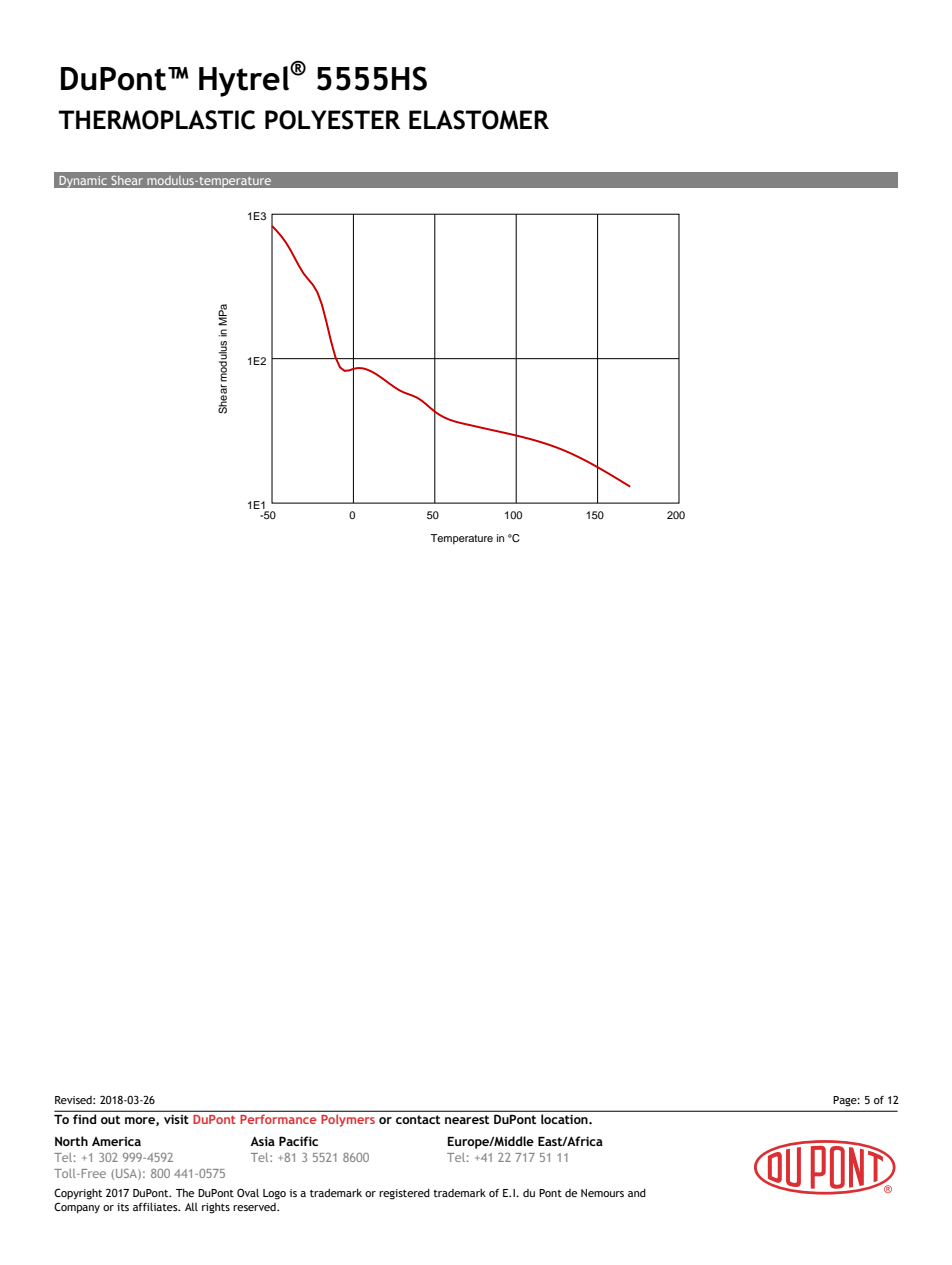 The height and width of the page is (1265, 952). Describe the element at coordinates (348, 1120) in the page. I see `Polymers` at that location.
